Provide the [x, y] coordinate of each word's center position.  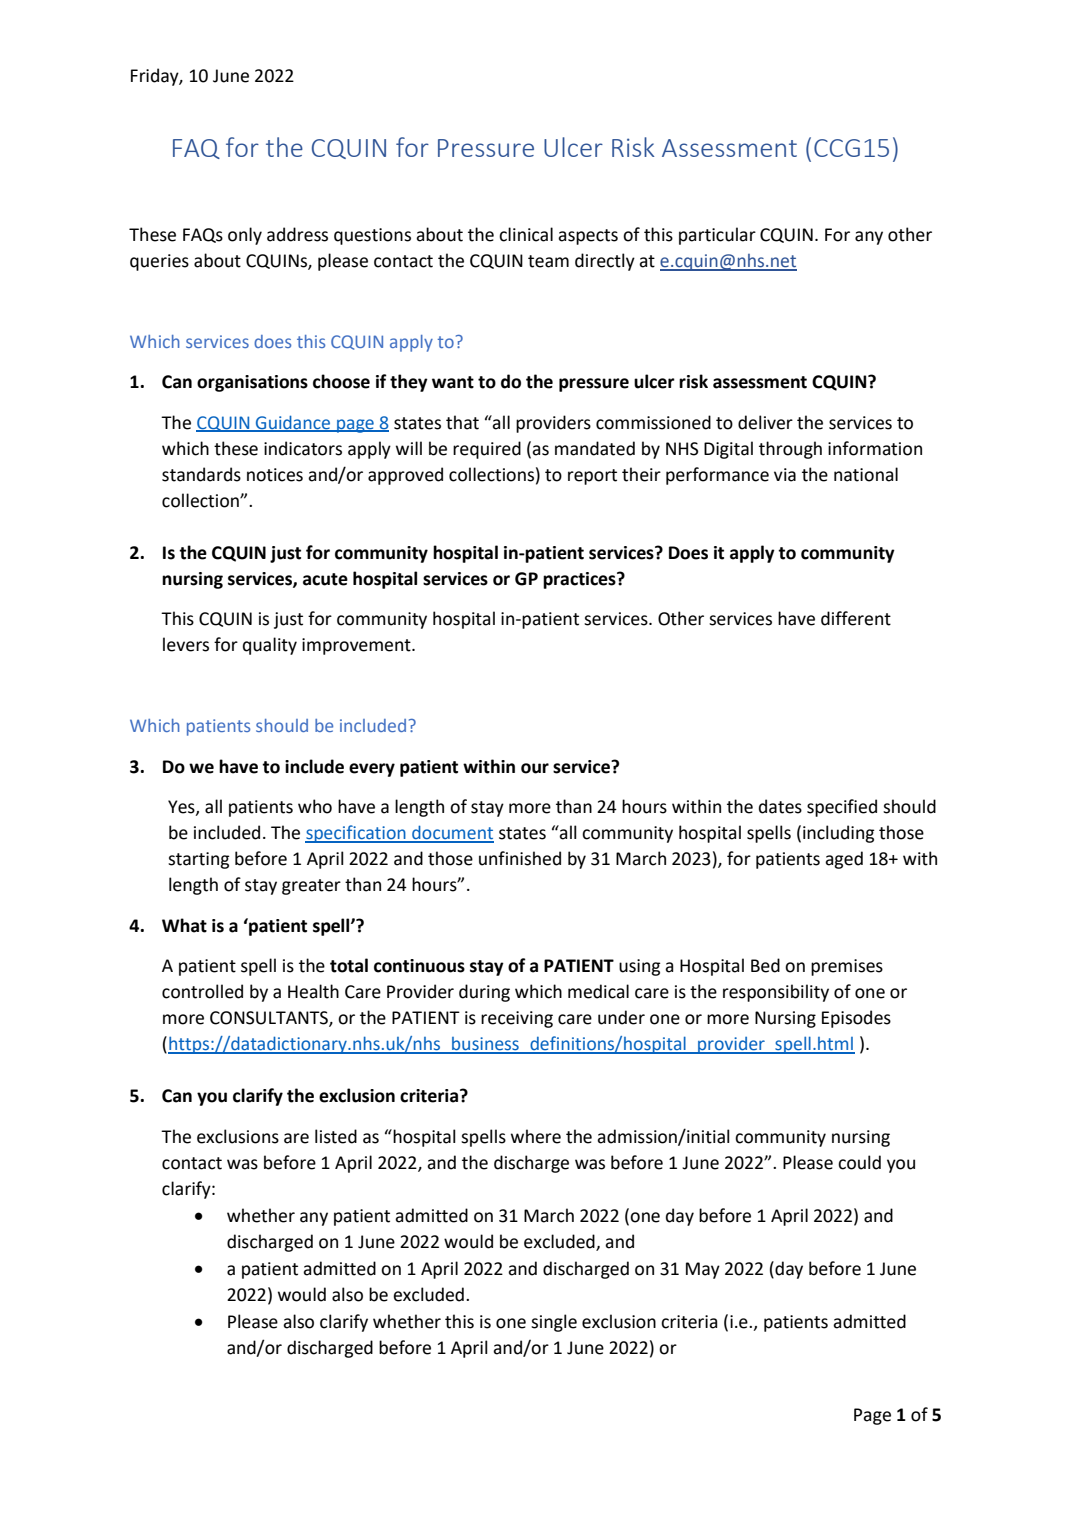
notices [275, 475]
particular [717, 236]
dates [780, 806]
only [245, 236]
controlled [202, 991]
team [548, 261]
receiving [517, 1019]
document [452, 833]
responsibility [776, 993]
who [315, 806]
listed [336, 1136]
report [592, 477]
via [785, 475]
